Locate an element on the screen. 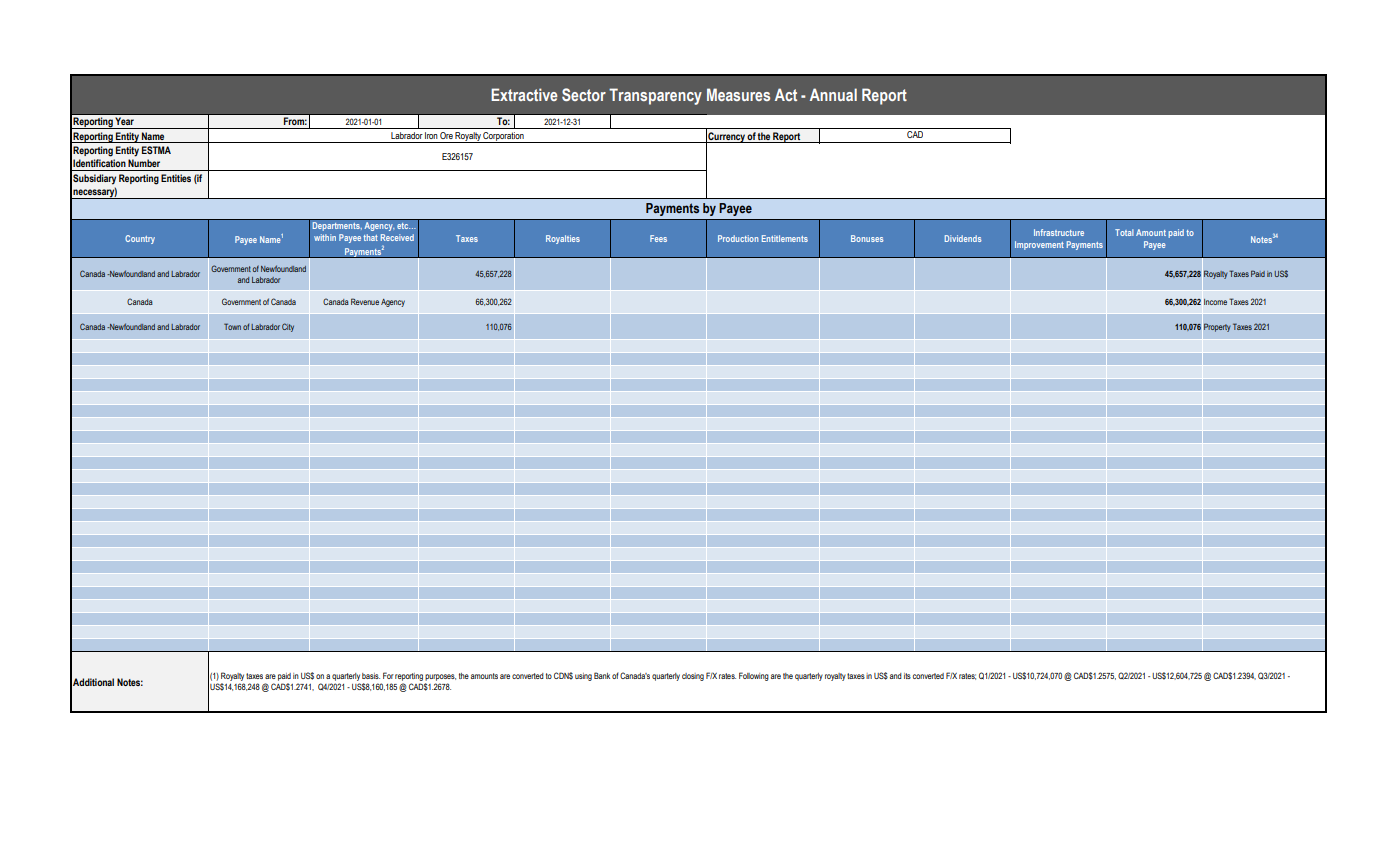  Fees is located at coordinates (658, 238).
